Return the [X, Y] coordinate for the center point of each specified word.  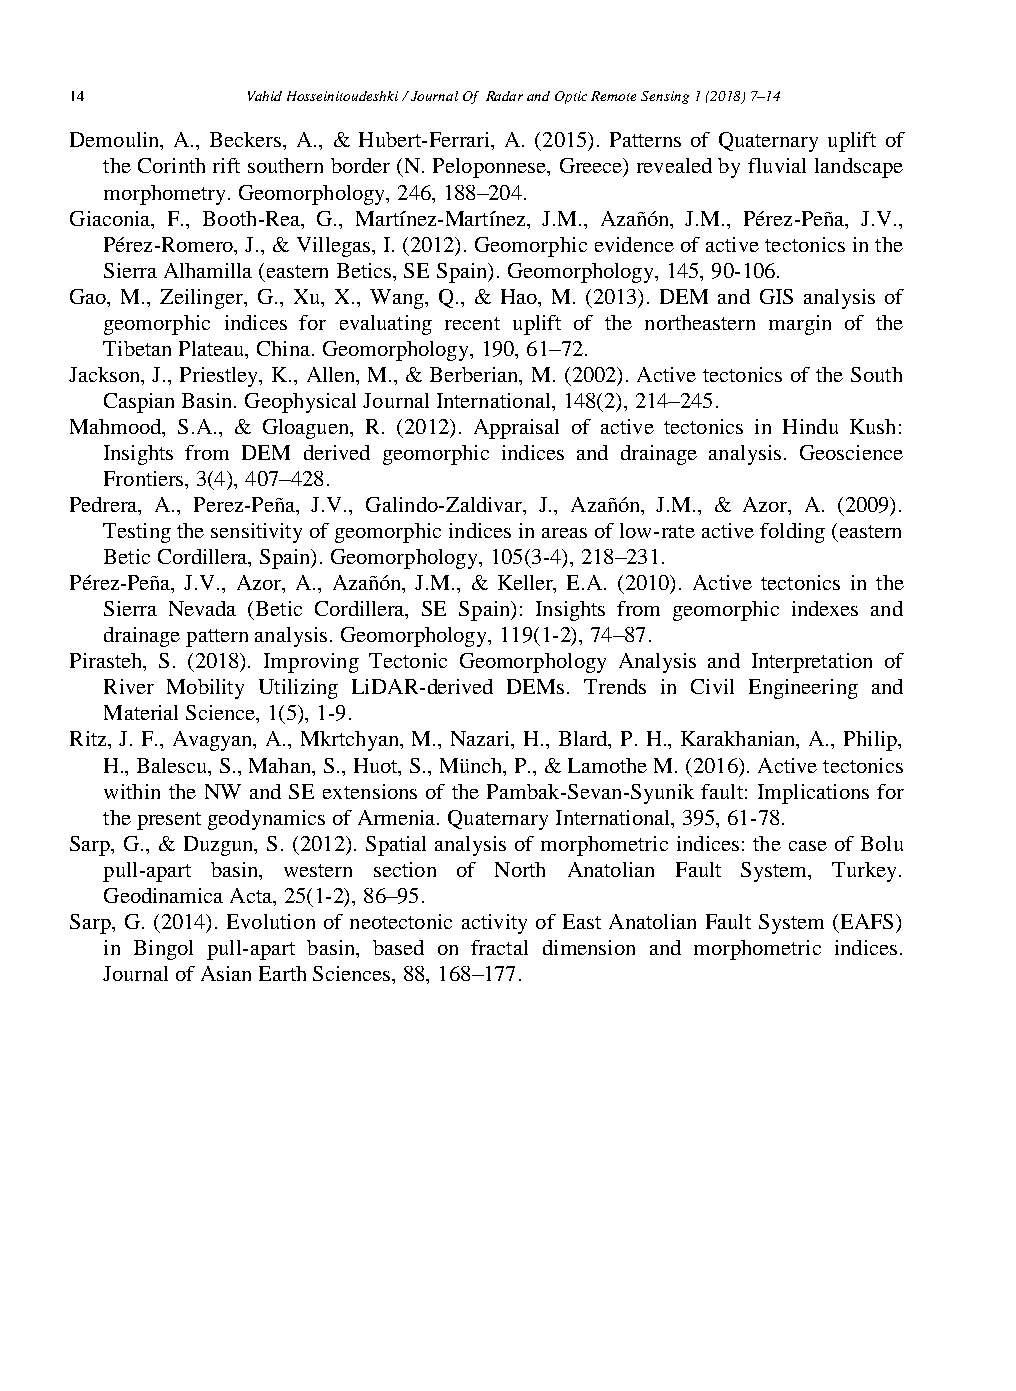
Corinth [171, 165]
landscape [859, 168]
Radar [504, 96]
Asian [226, 973]
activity [494, 924]
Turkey [866, 872]
